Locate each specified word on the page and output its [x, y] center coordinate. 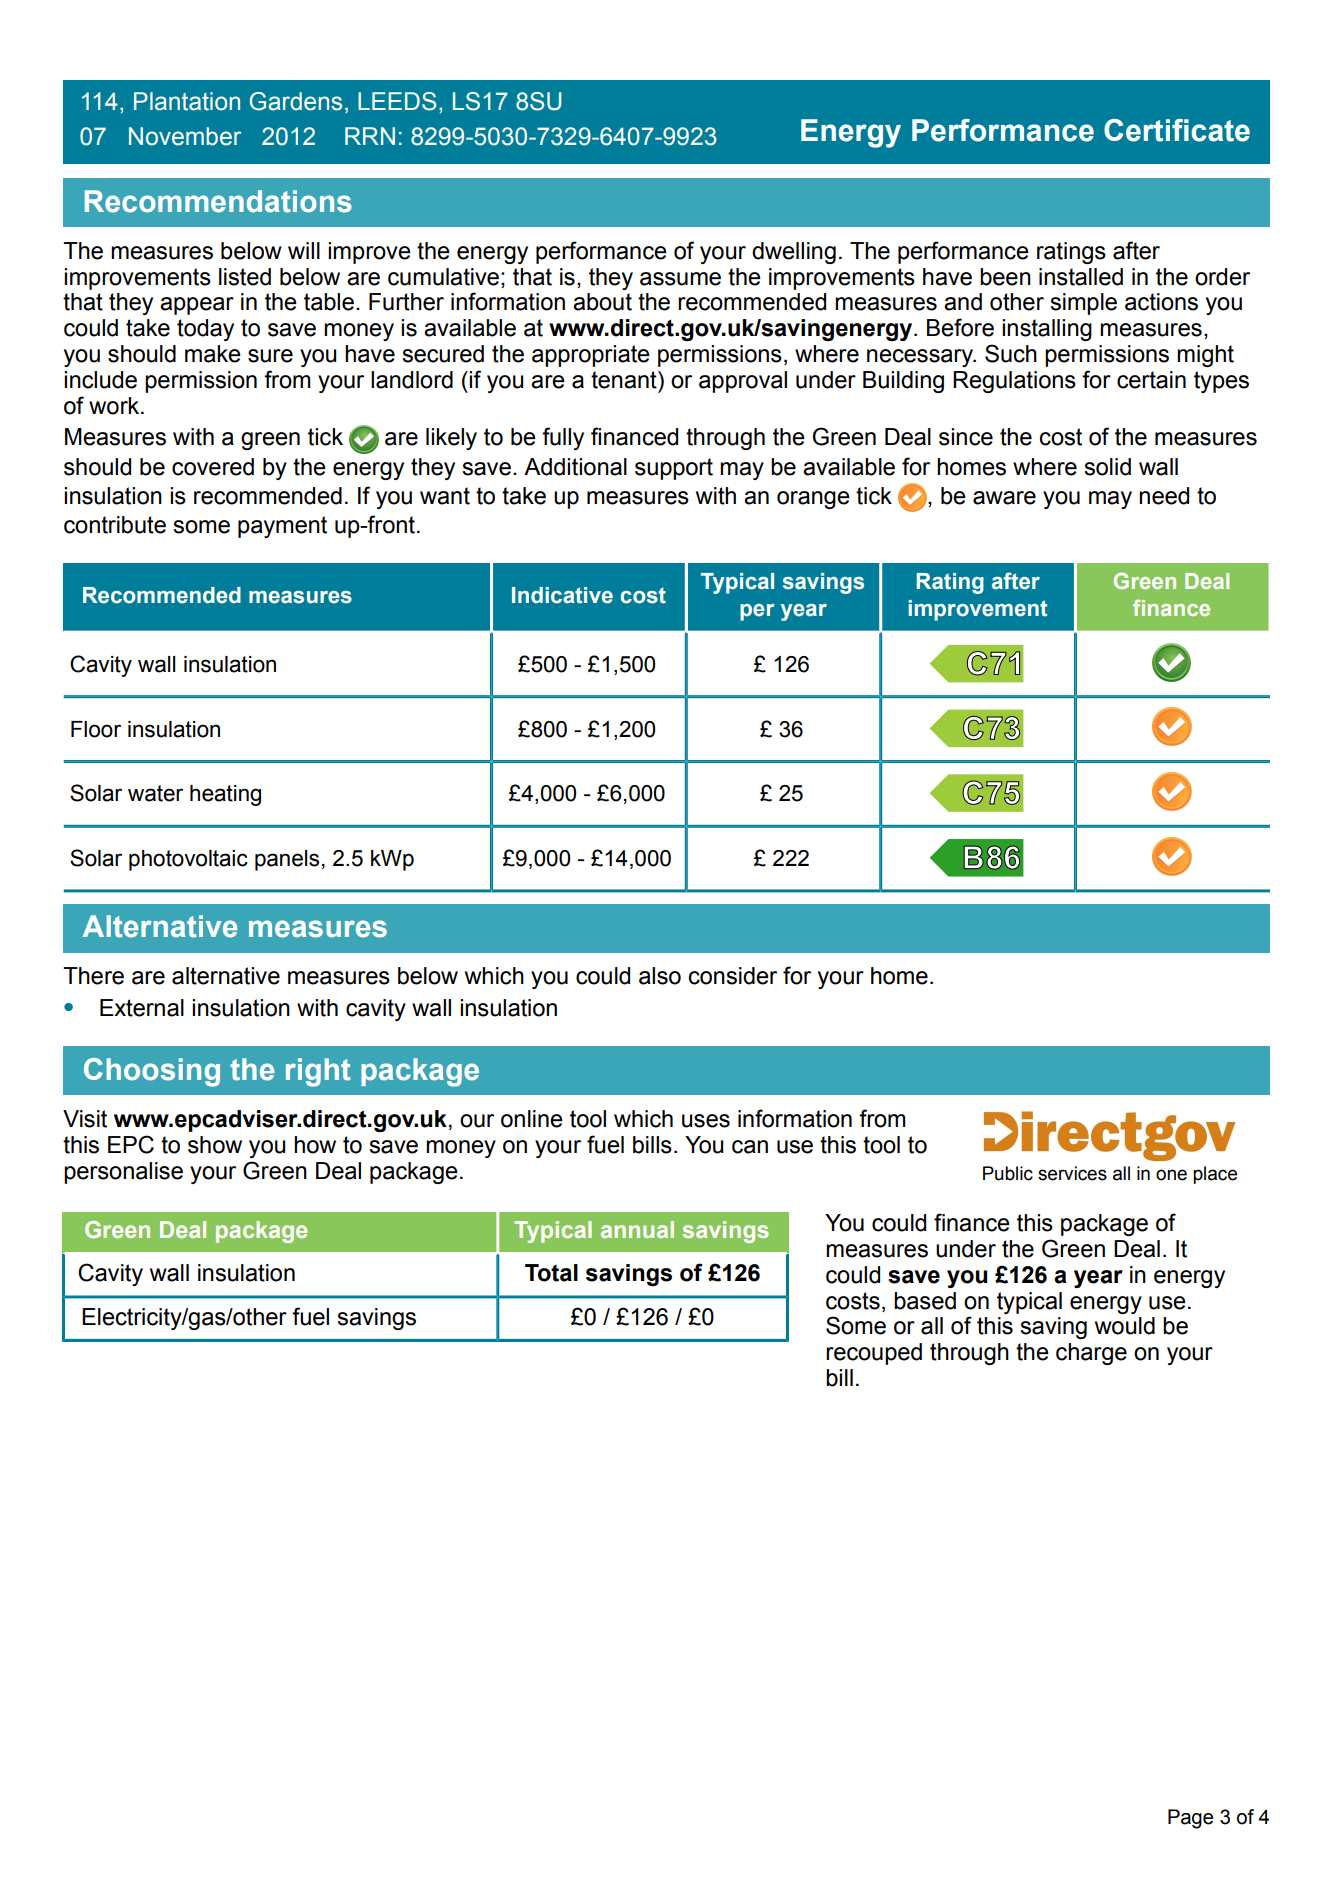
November [185, 136]
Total [551, 1273]
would [1125, 1326]
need [1164, 496]
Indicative [562, 595]
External [142, 1008]
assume [680, 279]
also [660, 976]
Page [1190, 1819]
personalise [123, 1173]
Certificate [1177, 130]
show [215, 1145]
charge [1091, 1354]
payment [282, 527]
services [1072, 1173]
